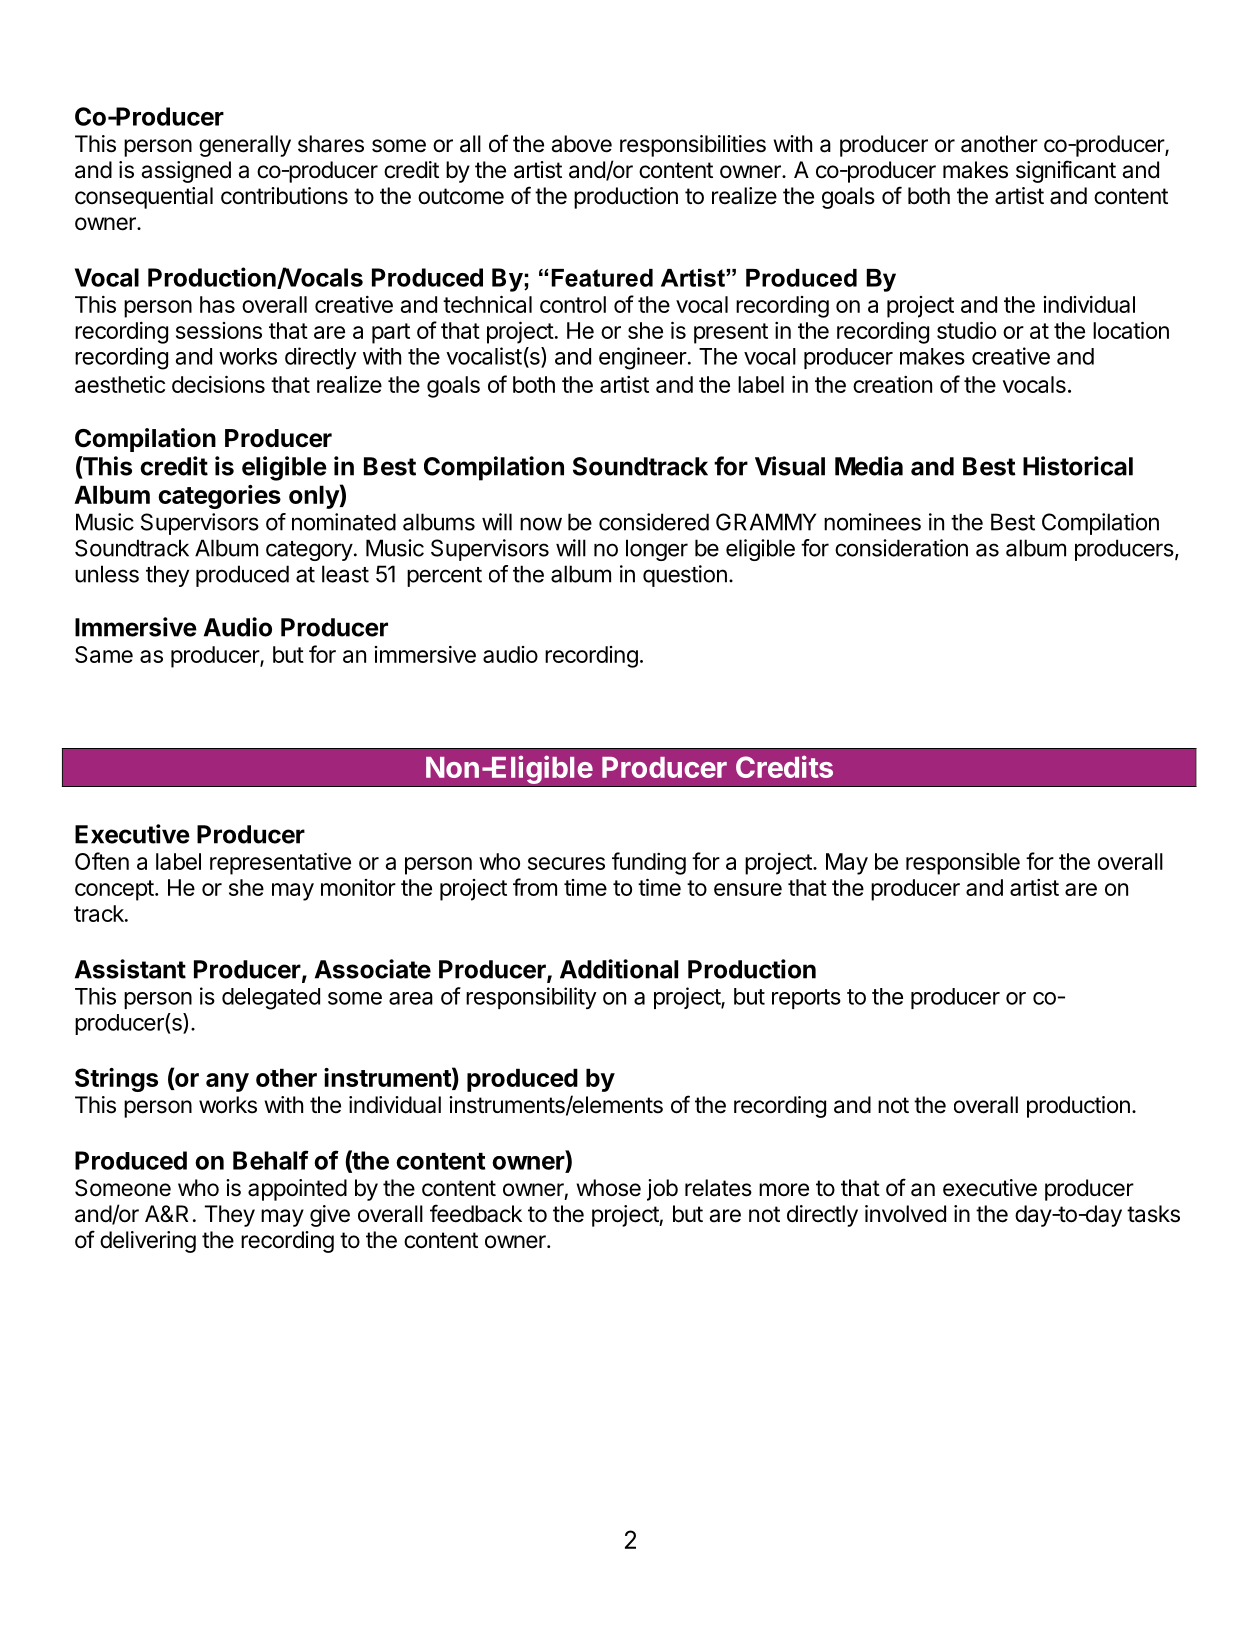 The width and height of the screenshot is (1258, 1628). I want to click on question, so click(685, 576).
